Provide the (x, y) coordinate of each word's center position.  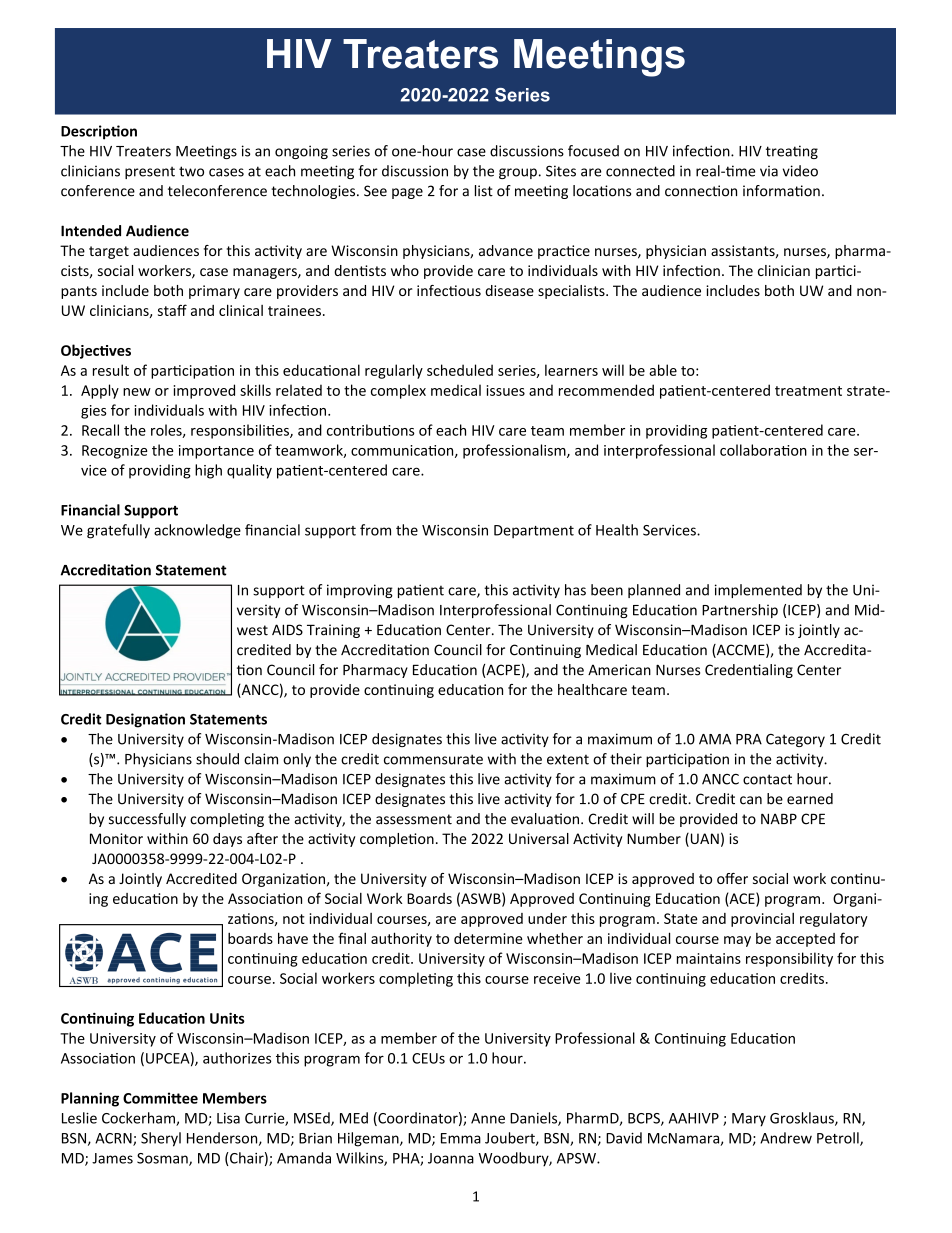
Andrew (786, 1138)
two (191, 171)
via (769, 171)
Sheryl (161, 1139)
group (518, 173)
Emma (461, 1138)
